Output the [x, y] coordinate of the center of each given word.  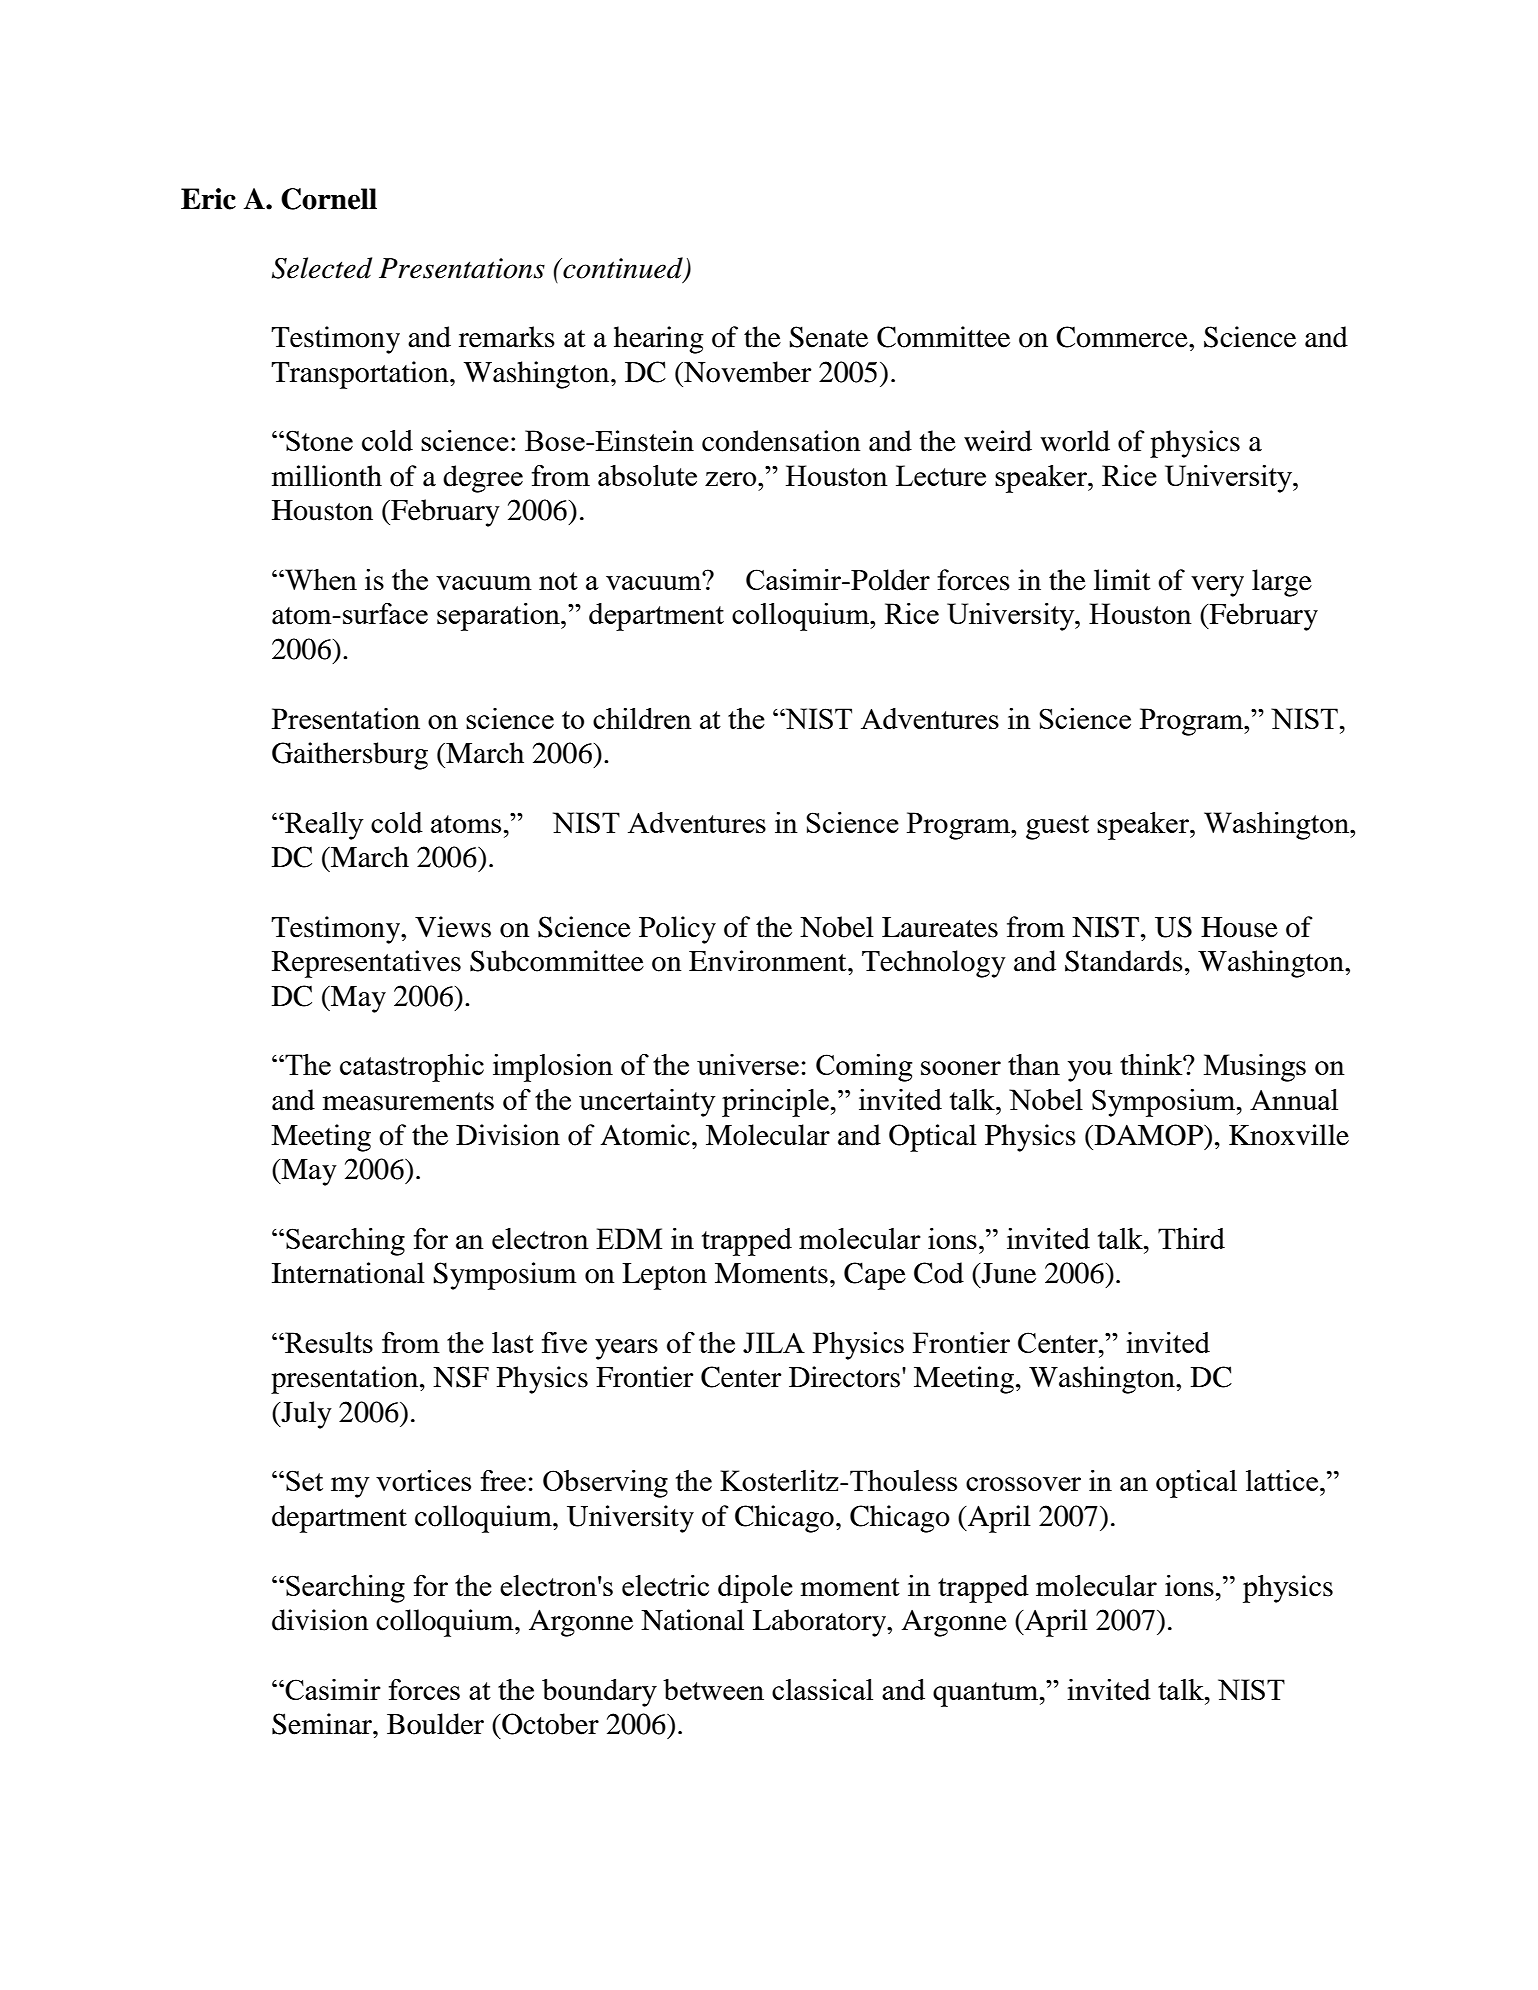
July [305, 1415]
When [320, 579]
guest [1057, 827]
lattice [1283, 1480]
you [1090, 1071]
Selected [322, 268]
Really [323, 826]
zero [732, 479]
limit [1122, 580]
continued [623, 269]
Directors [846, 1377]
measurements [408, 1101]
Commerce [1123, 337]
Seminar [323, 1724]
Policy [677, 930]
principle [775, 1103]
